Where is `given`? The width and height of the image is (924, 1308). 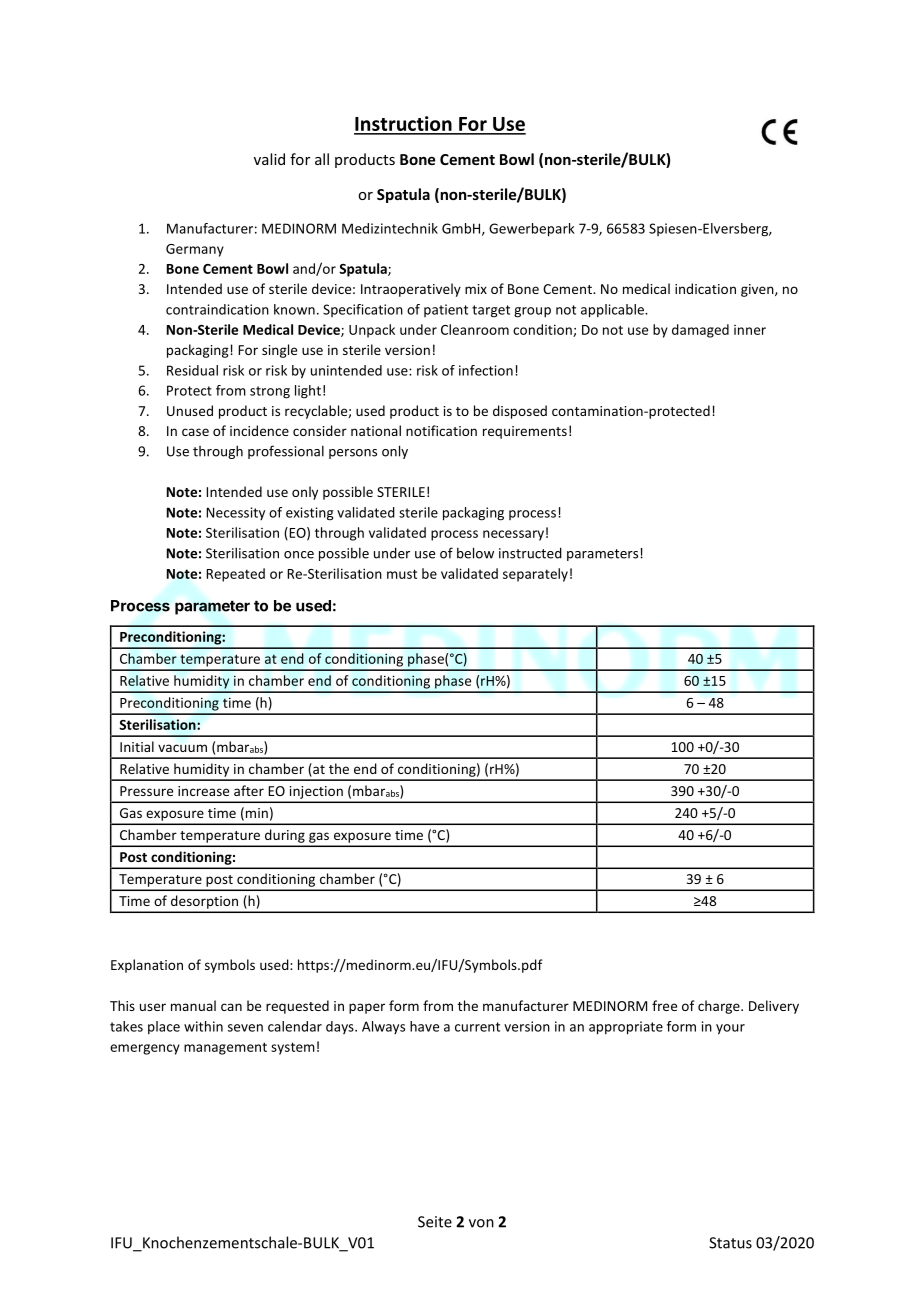
given is located at coordinates (758, 290).
